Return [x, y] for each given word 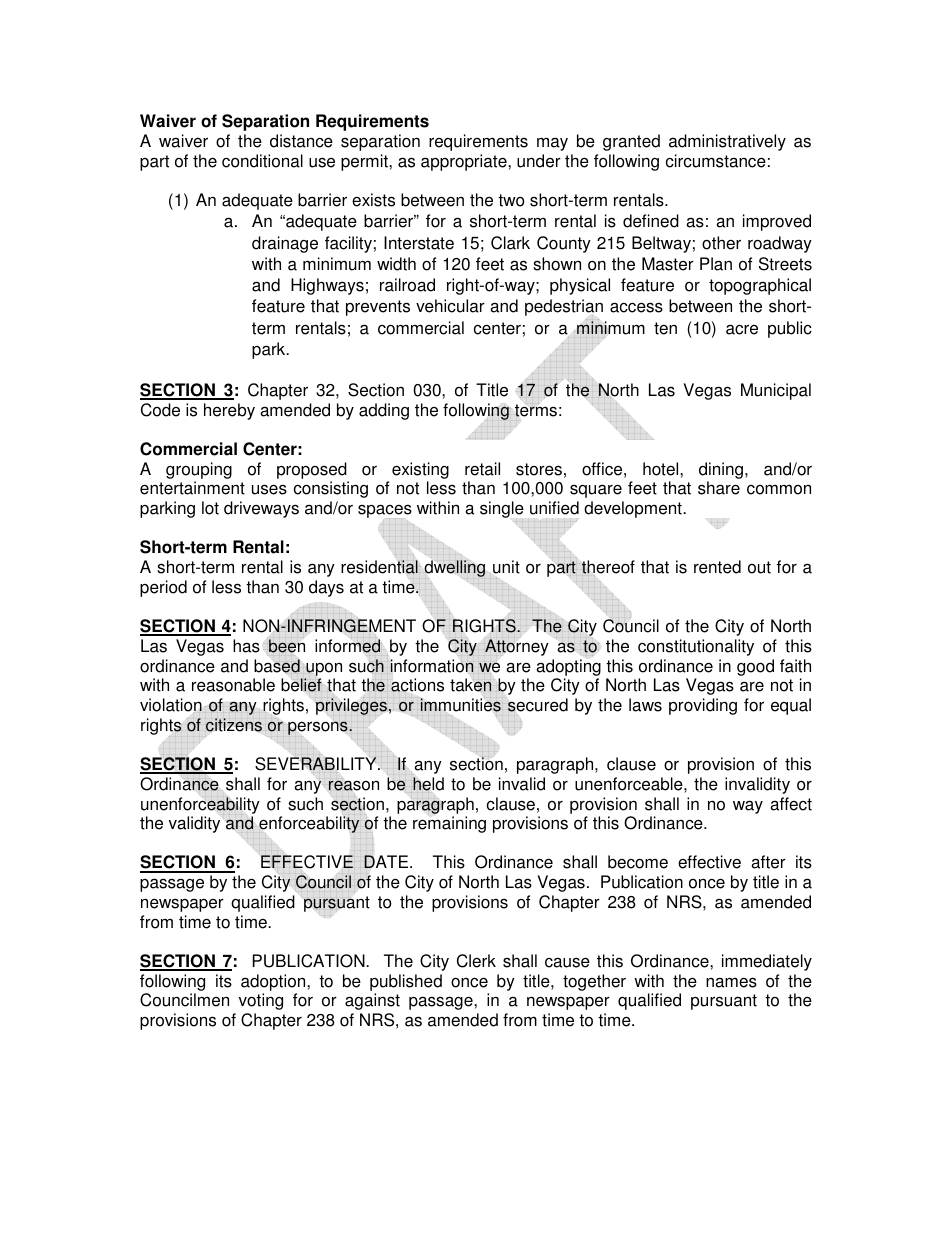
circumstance [716, 161]
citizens [234, 725]
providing [703, 706]
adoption [274, 982]
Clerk [476, 961]
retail [482, 469]
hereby [229, 411]
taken [471, 685]
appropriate [465, 162]
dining [721, 470]
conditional [262, 161]
